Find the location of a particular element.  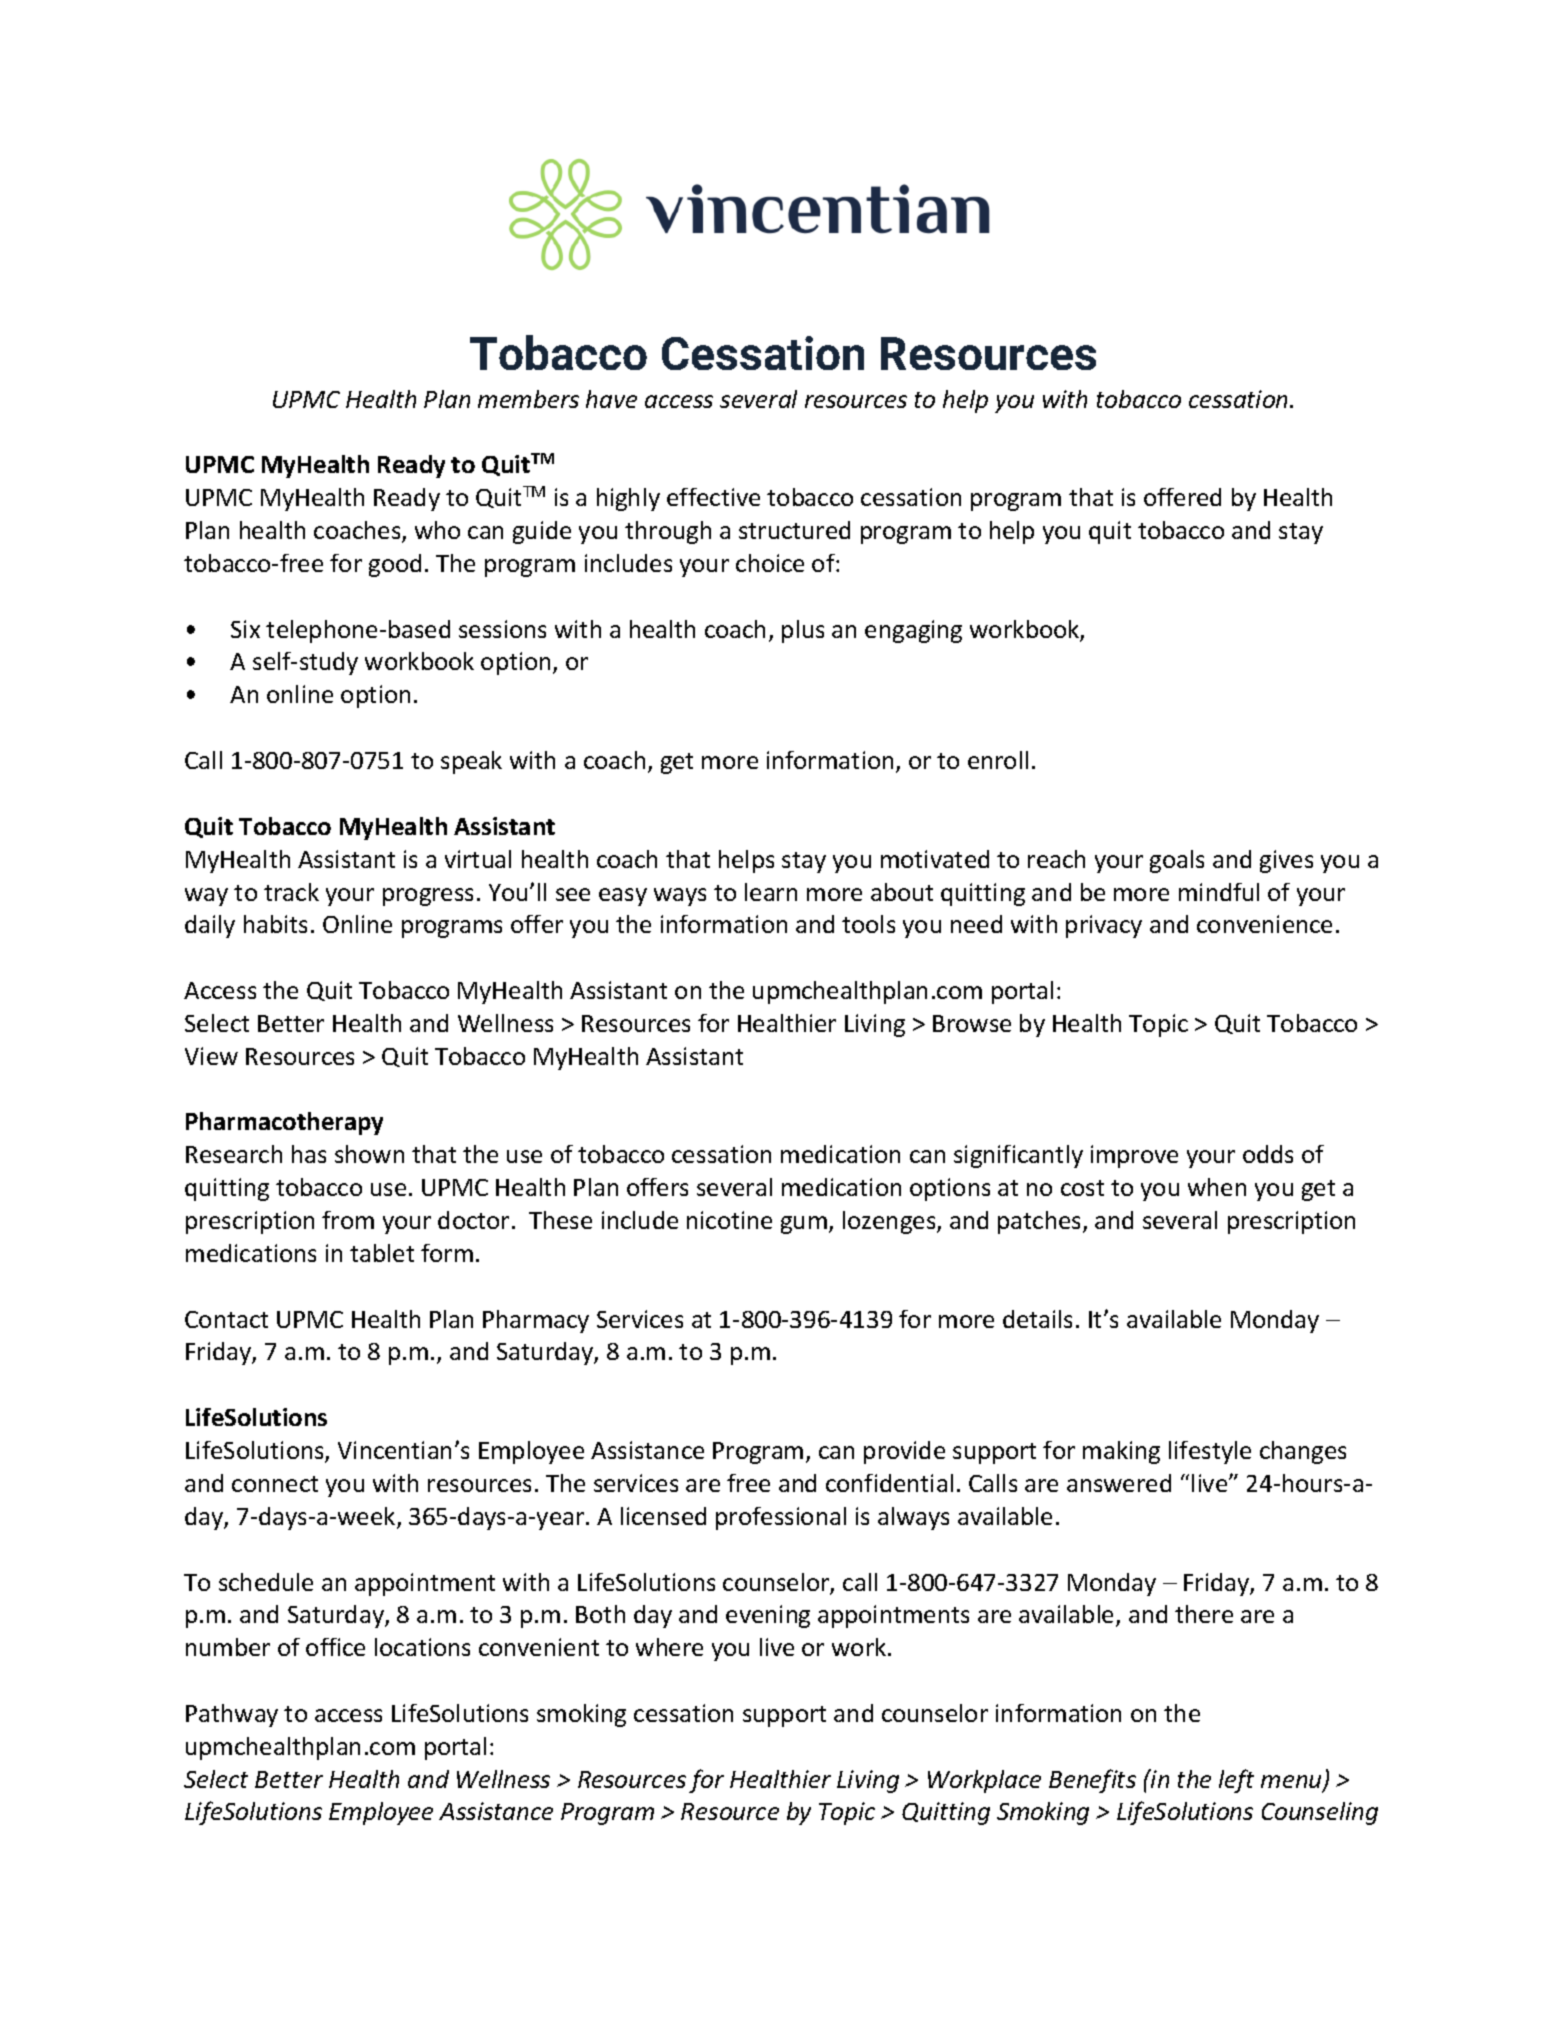

left is located at coordinates (1236, 1781).
